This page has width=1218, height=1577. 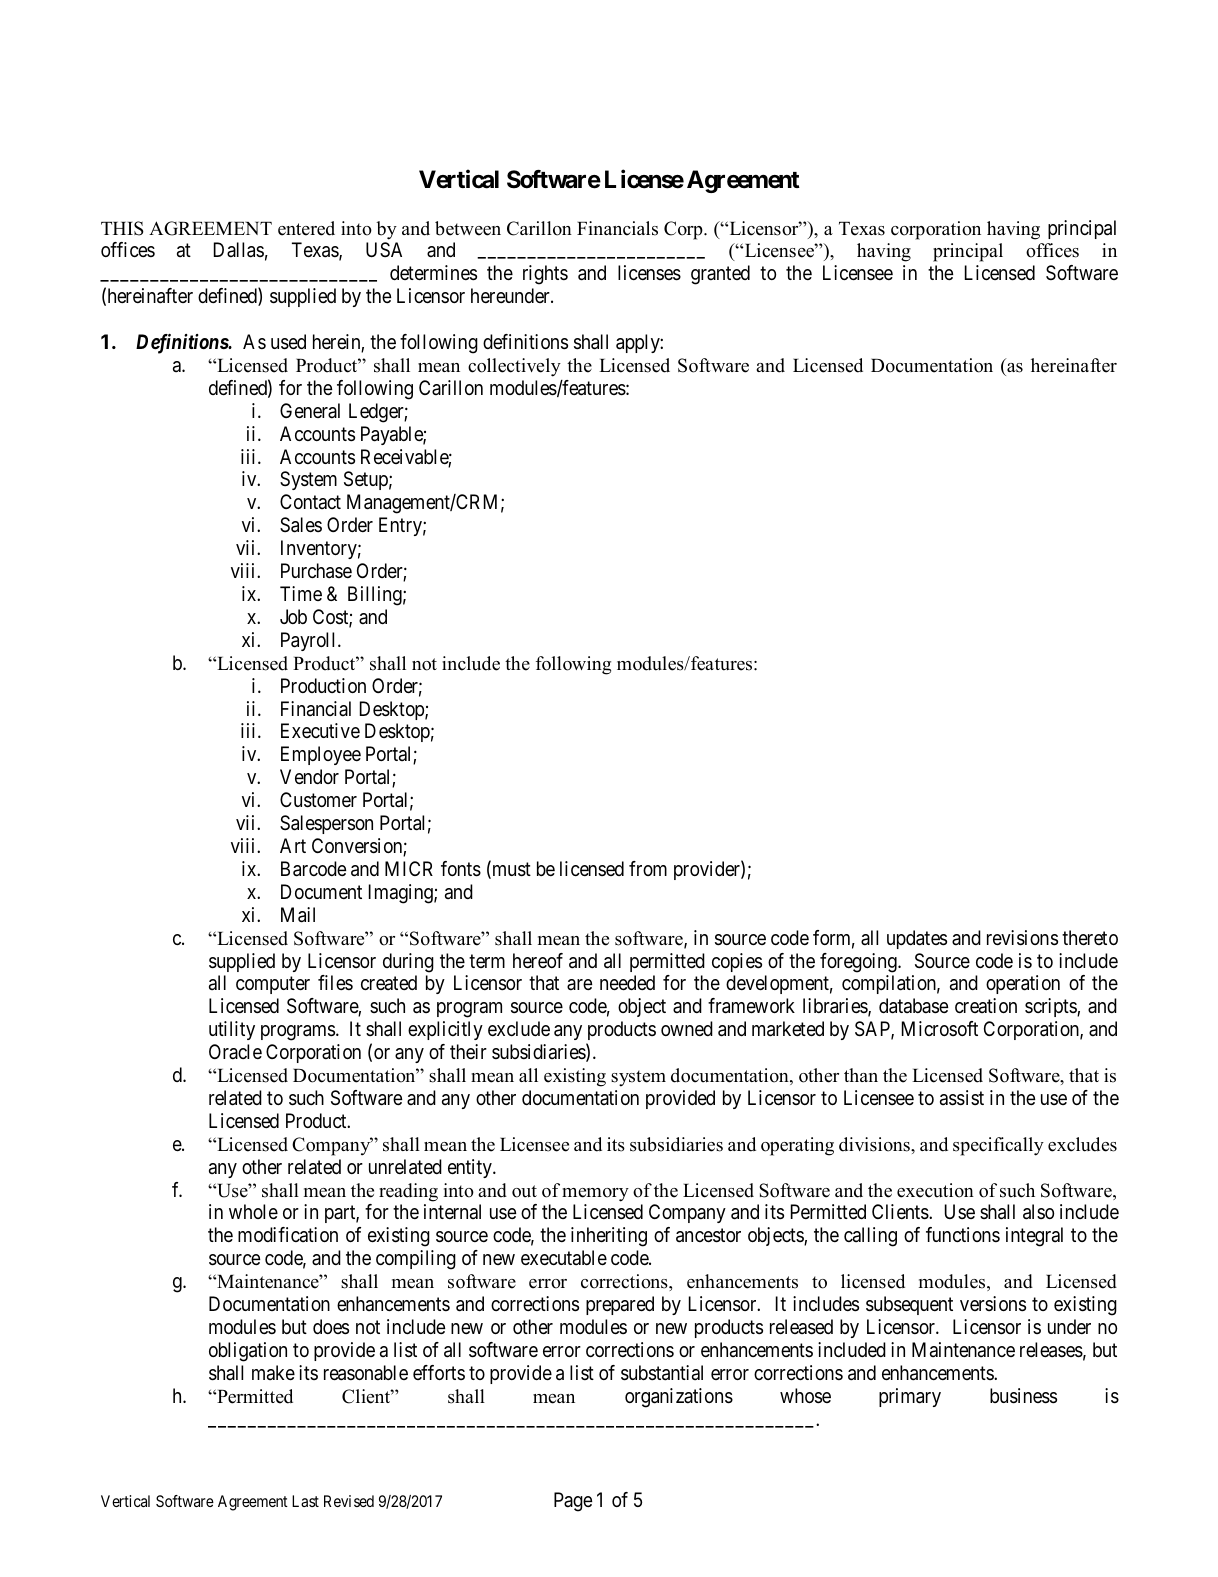 What do you see at coordinates (514, 367) in the page?
I see `collectively` at bounding box center [514, 367].
